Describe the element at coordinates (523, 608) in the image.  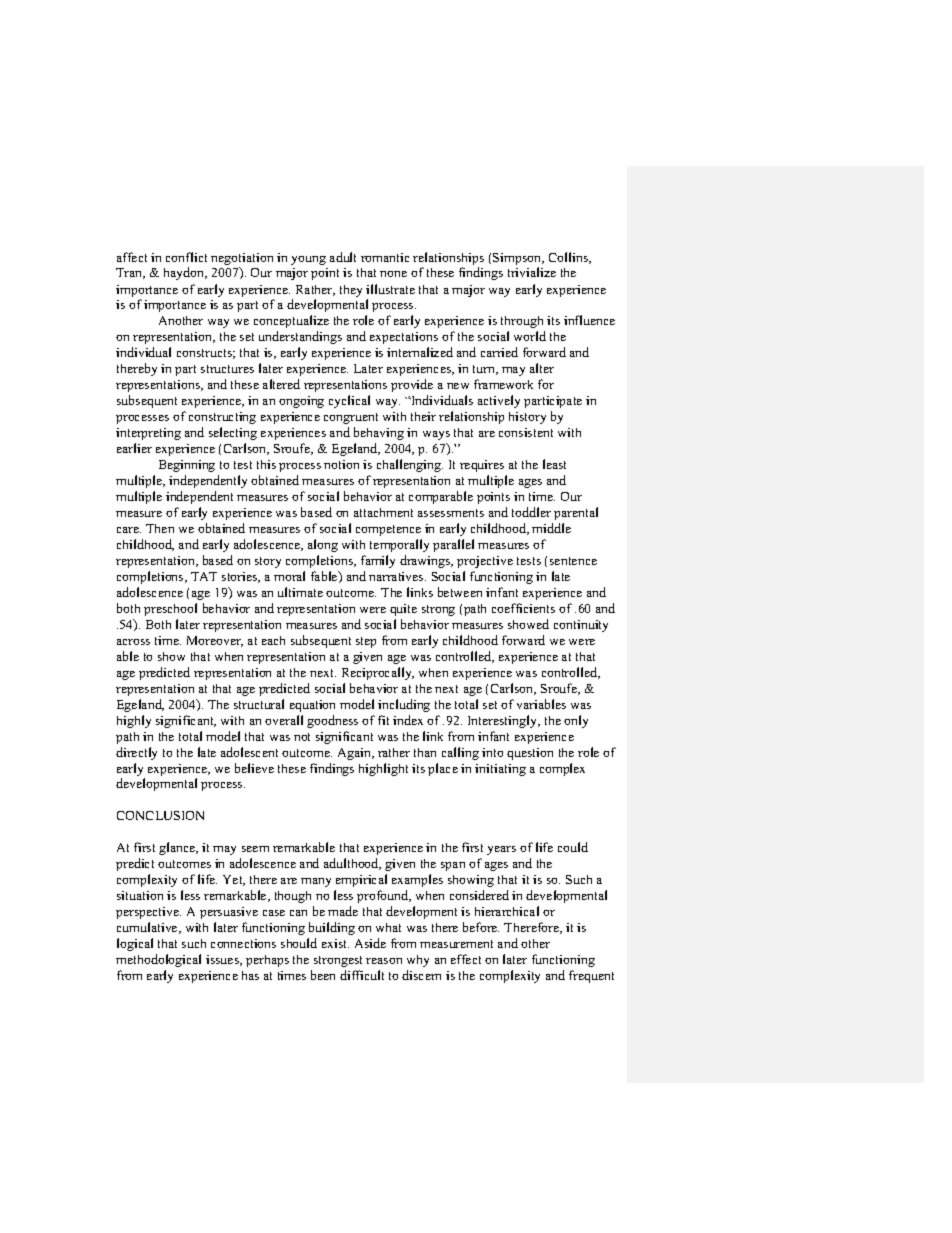
I see `coefficients` at that location.
